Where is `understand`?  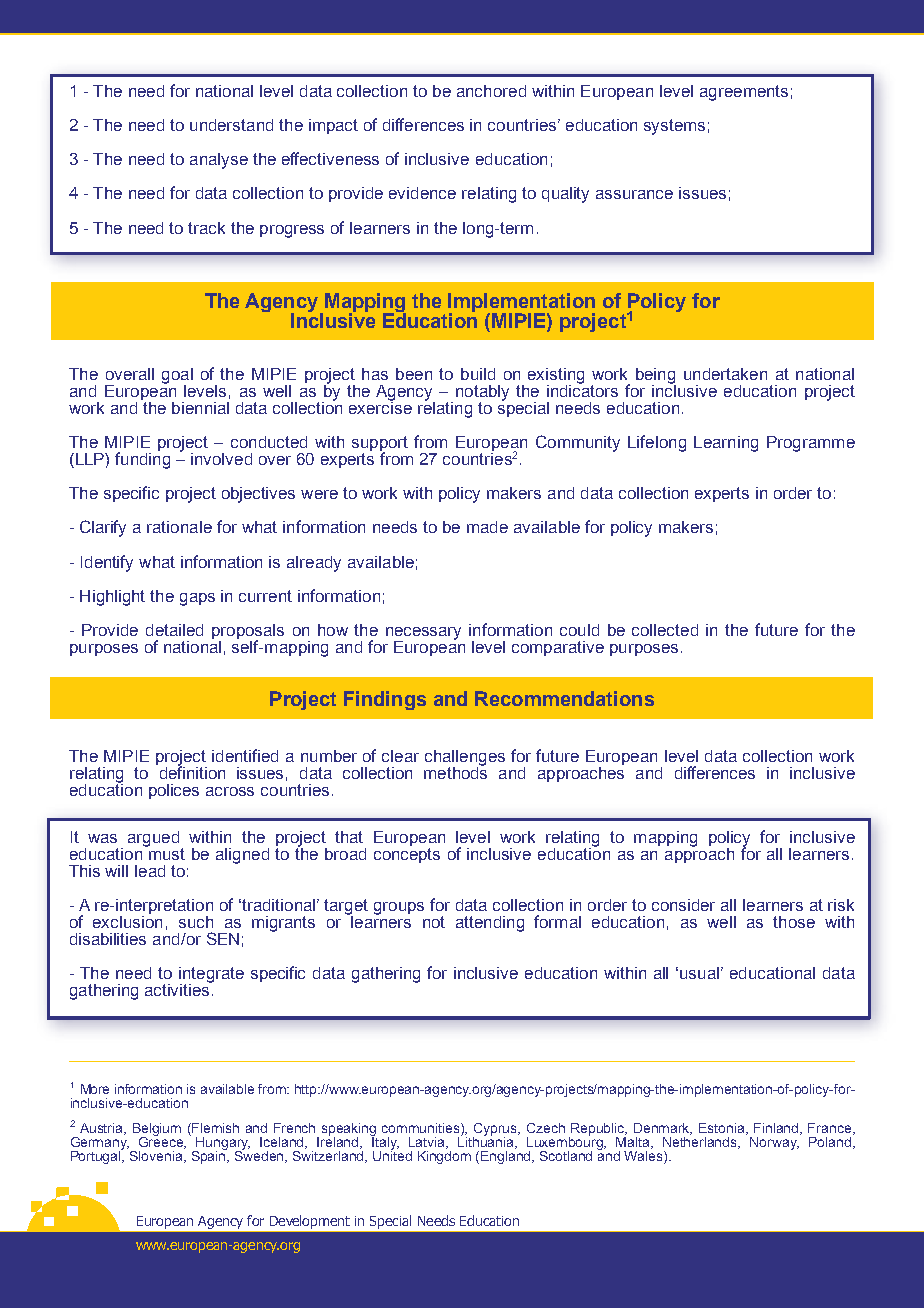
understand is located at coordinates (231, 125).
